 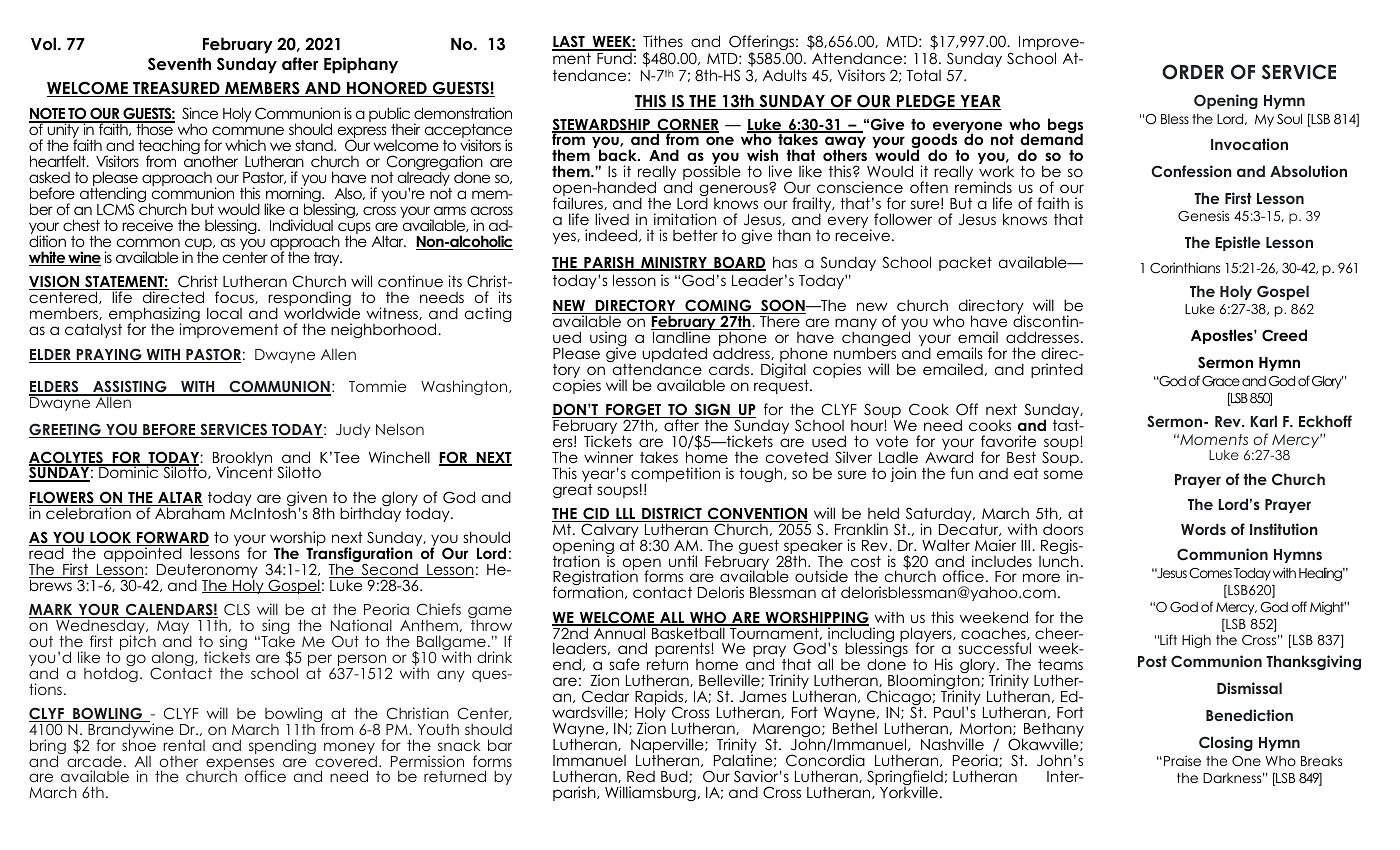 I want to click on SIGN, so click(x=712, y=410).
